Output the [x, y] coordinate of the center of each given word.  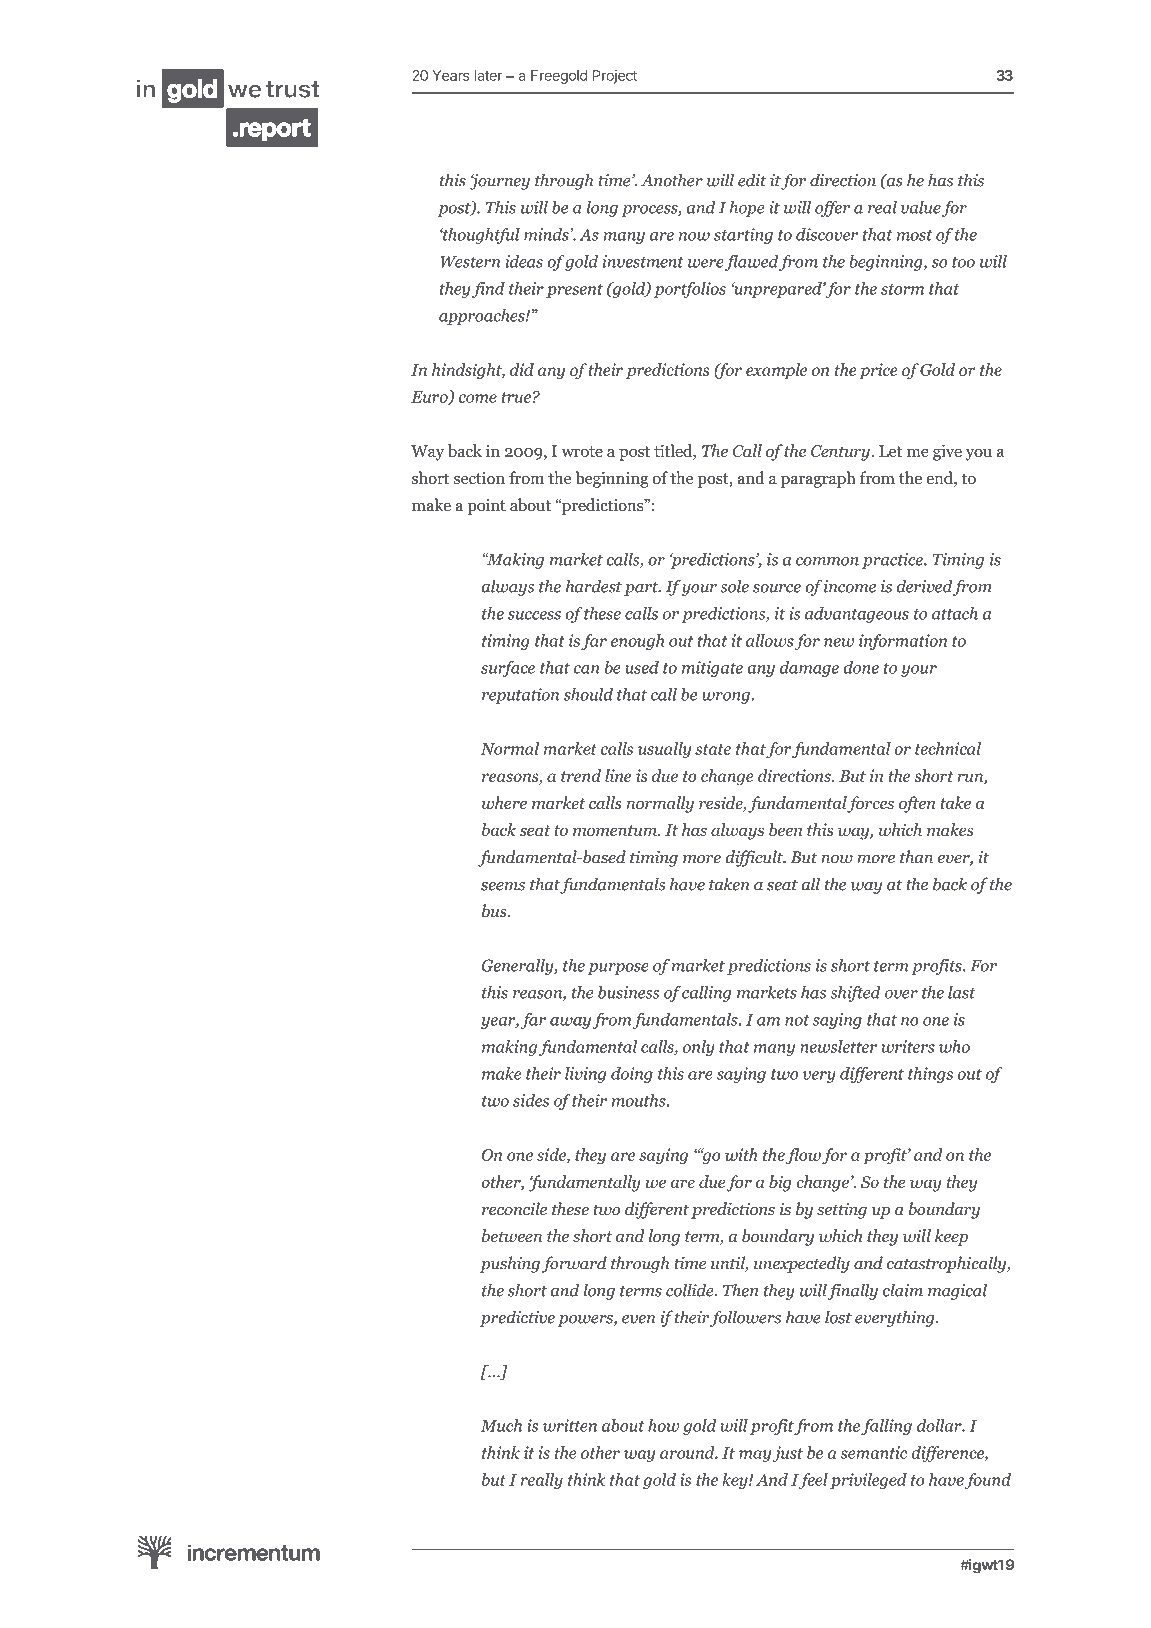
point [486, 507]
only [699, 1048]
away [570, 1023]
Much [501, 1425]
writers [908, 1046]
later [489, 75]
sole [734, 586]
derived [924, 586]
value [921, 207]
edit [752, 180]
